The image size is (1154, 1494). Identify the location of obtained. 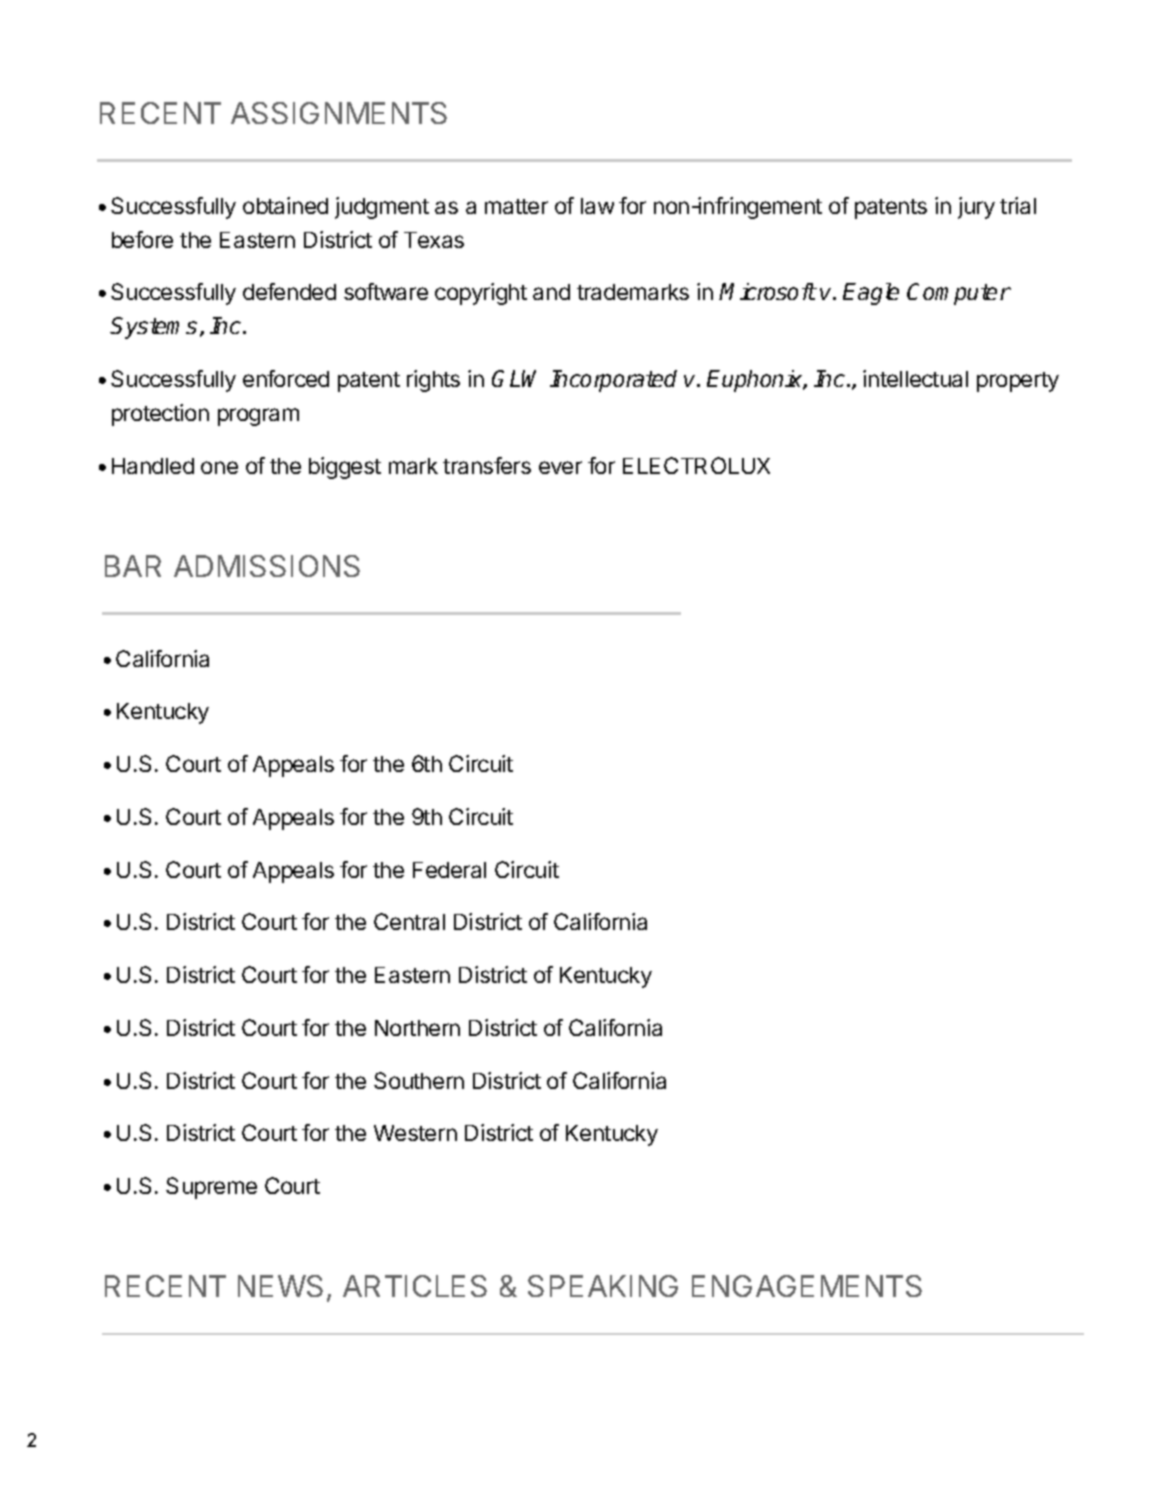
(285, 205).
